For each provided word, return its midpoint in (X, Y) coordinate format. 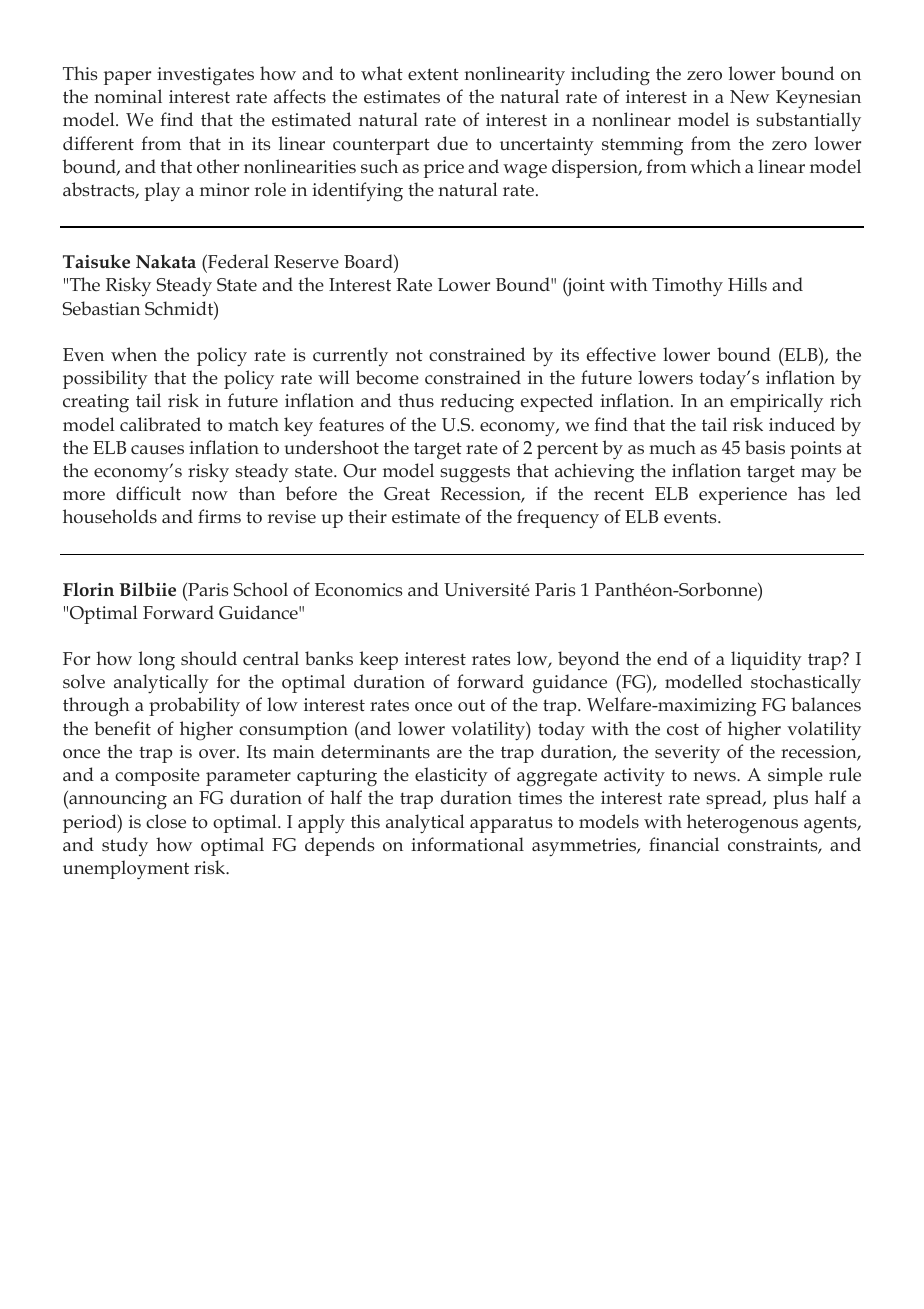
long (157, 661)
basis (765, 447)
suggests (475, 474)
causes (157, 450)
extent (433, 74)
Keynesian (818, 99)
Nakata (166, 261)
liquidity (766, 660)
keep (378, 660)
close (166, 821)
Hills (747, 284)
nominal (128, 96)
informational (467, 844)
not (409, 355)
